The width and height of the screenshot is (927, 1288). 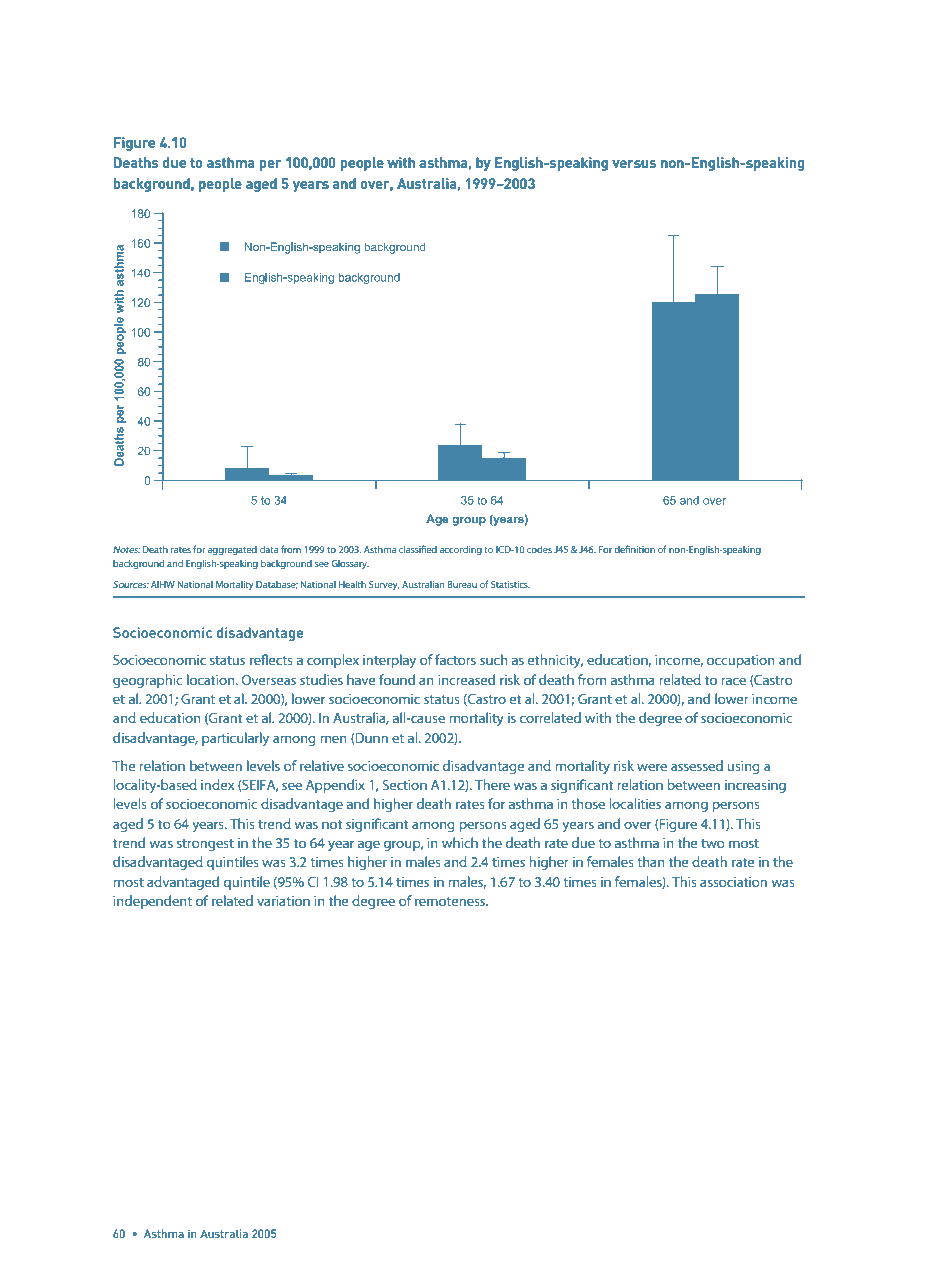 What do you see at coordinates (492, 784) in the screenshot?
I see `There` at bounding box center [492, 784].
